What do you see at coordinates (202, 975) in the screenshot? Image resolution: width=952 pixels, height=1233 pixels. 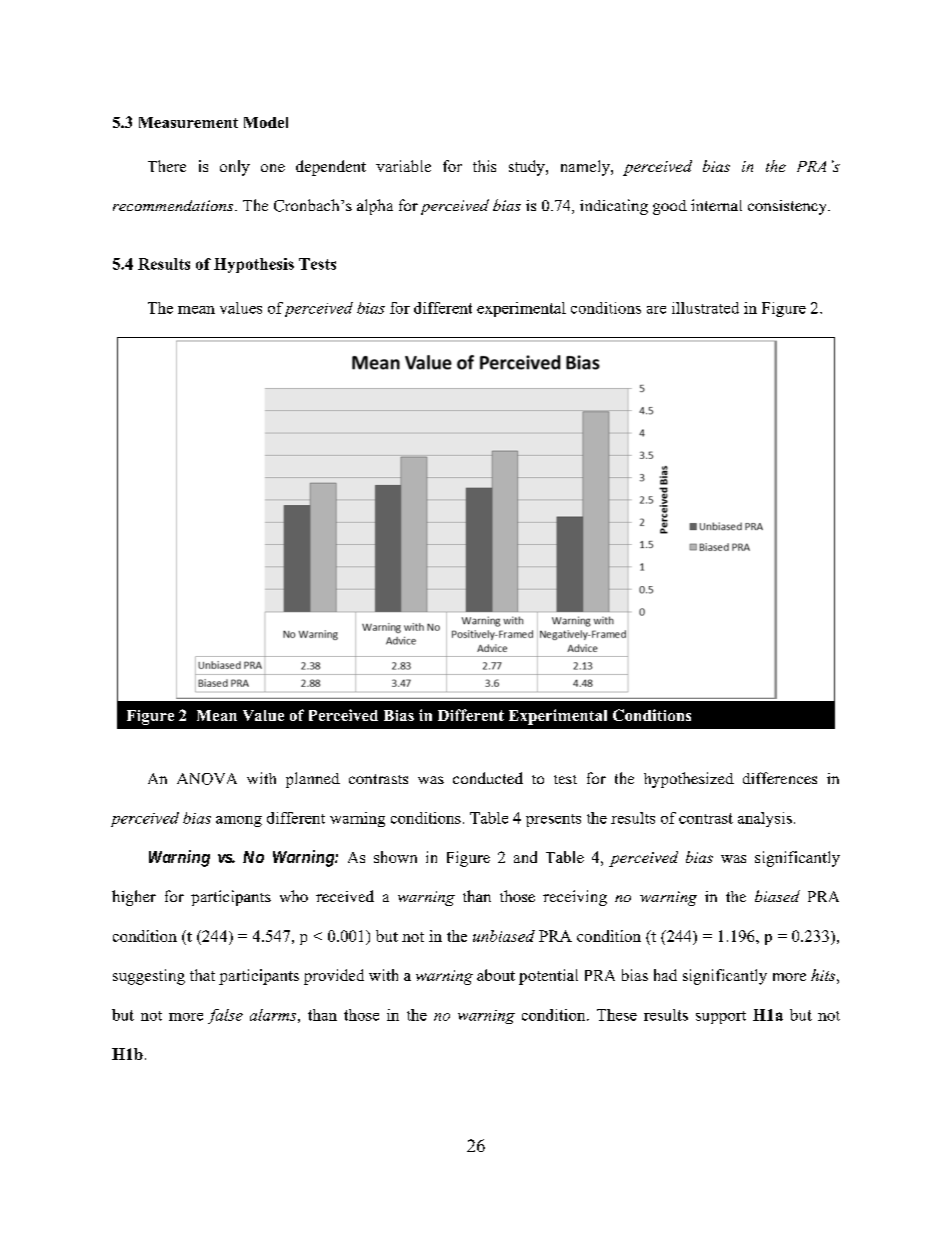 I see `that` at bounding box center [202, 975].
